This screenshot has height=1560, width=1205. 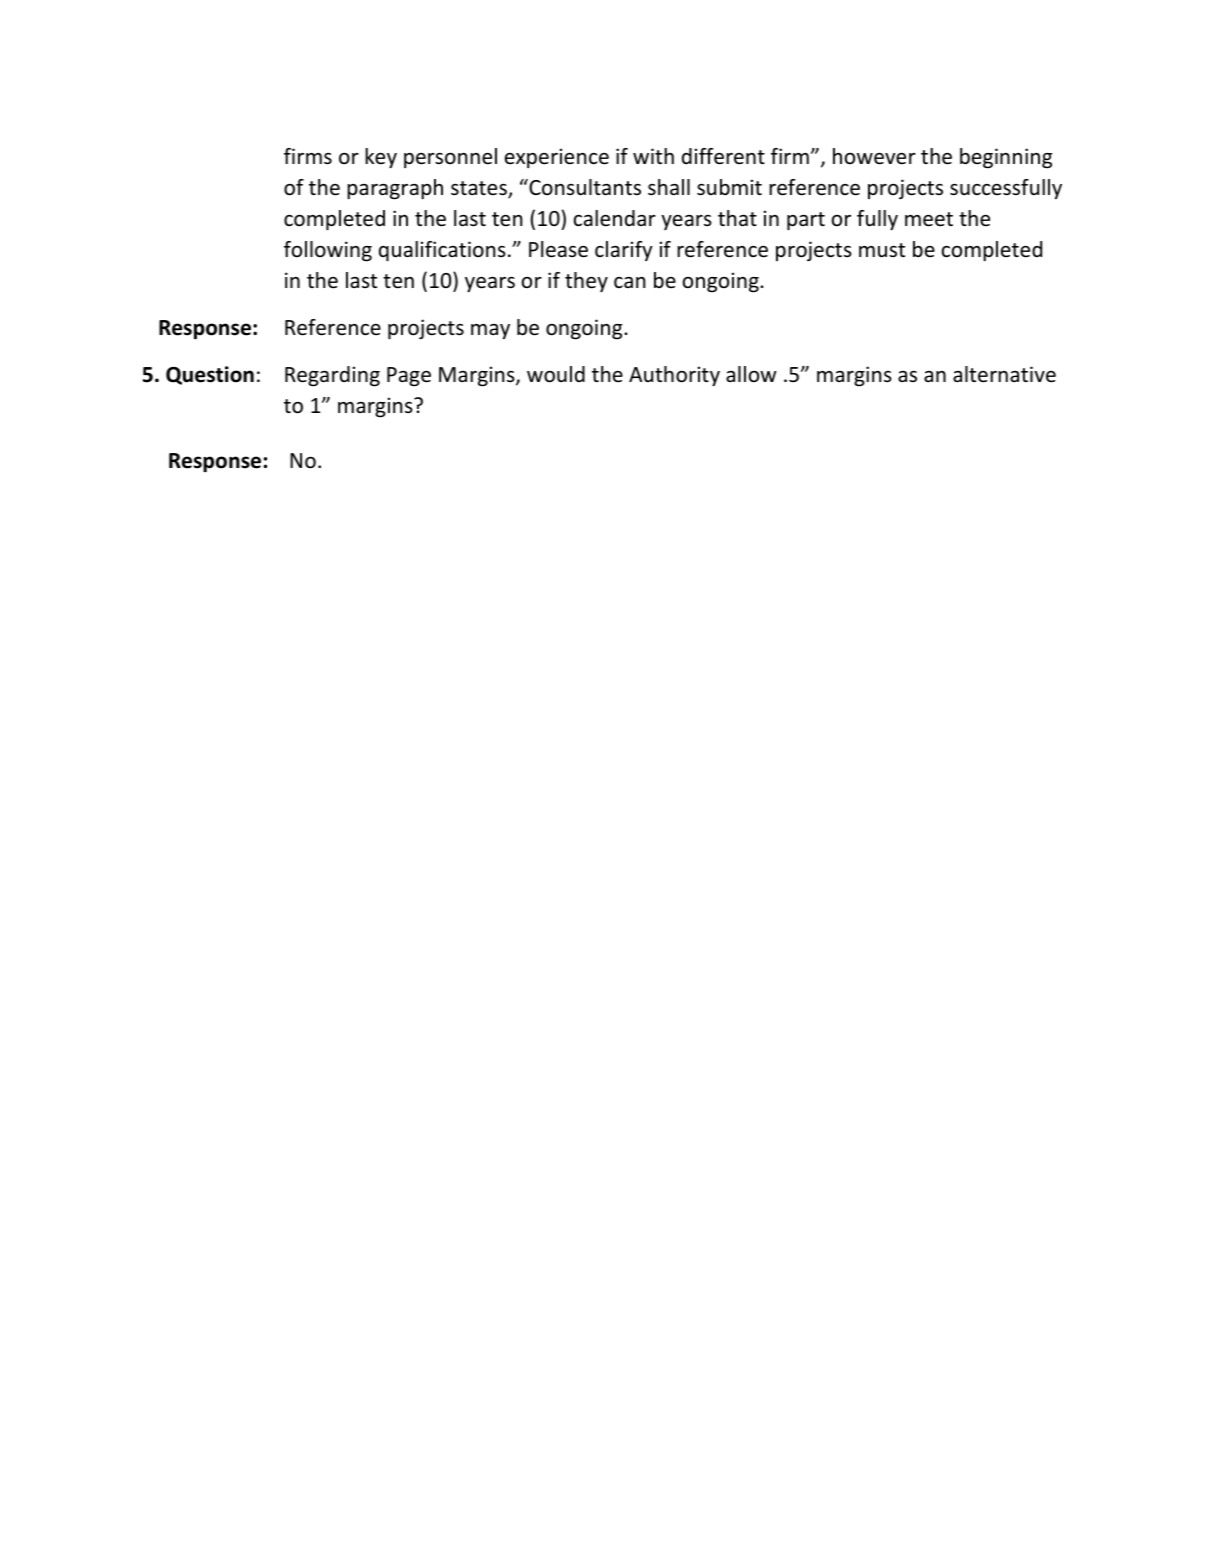 I want to click on Regarding, so click(x=332, y=376).
